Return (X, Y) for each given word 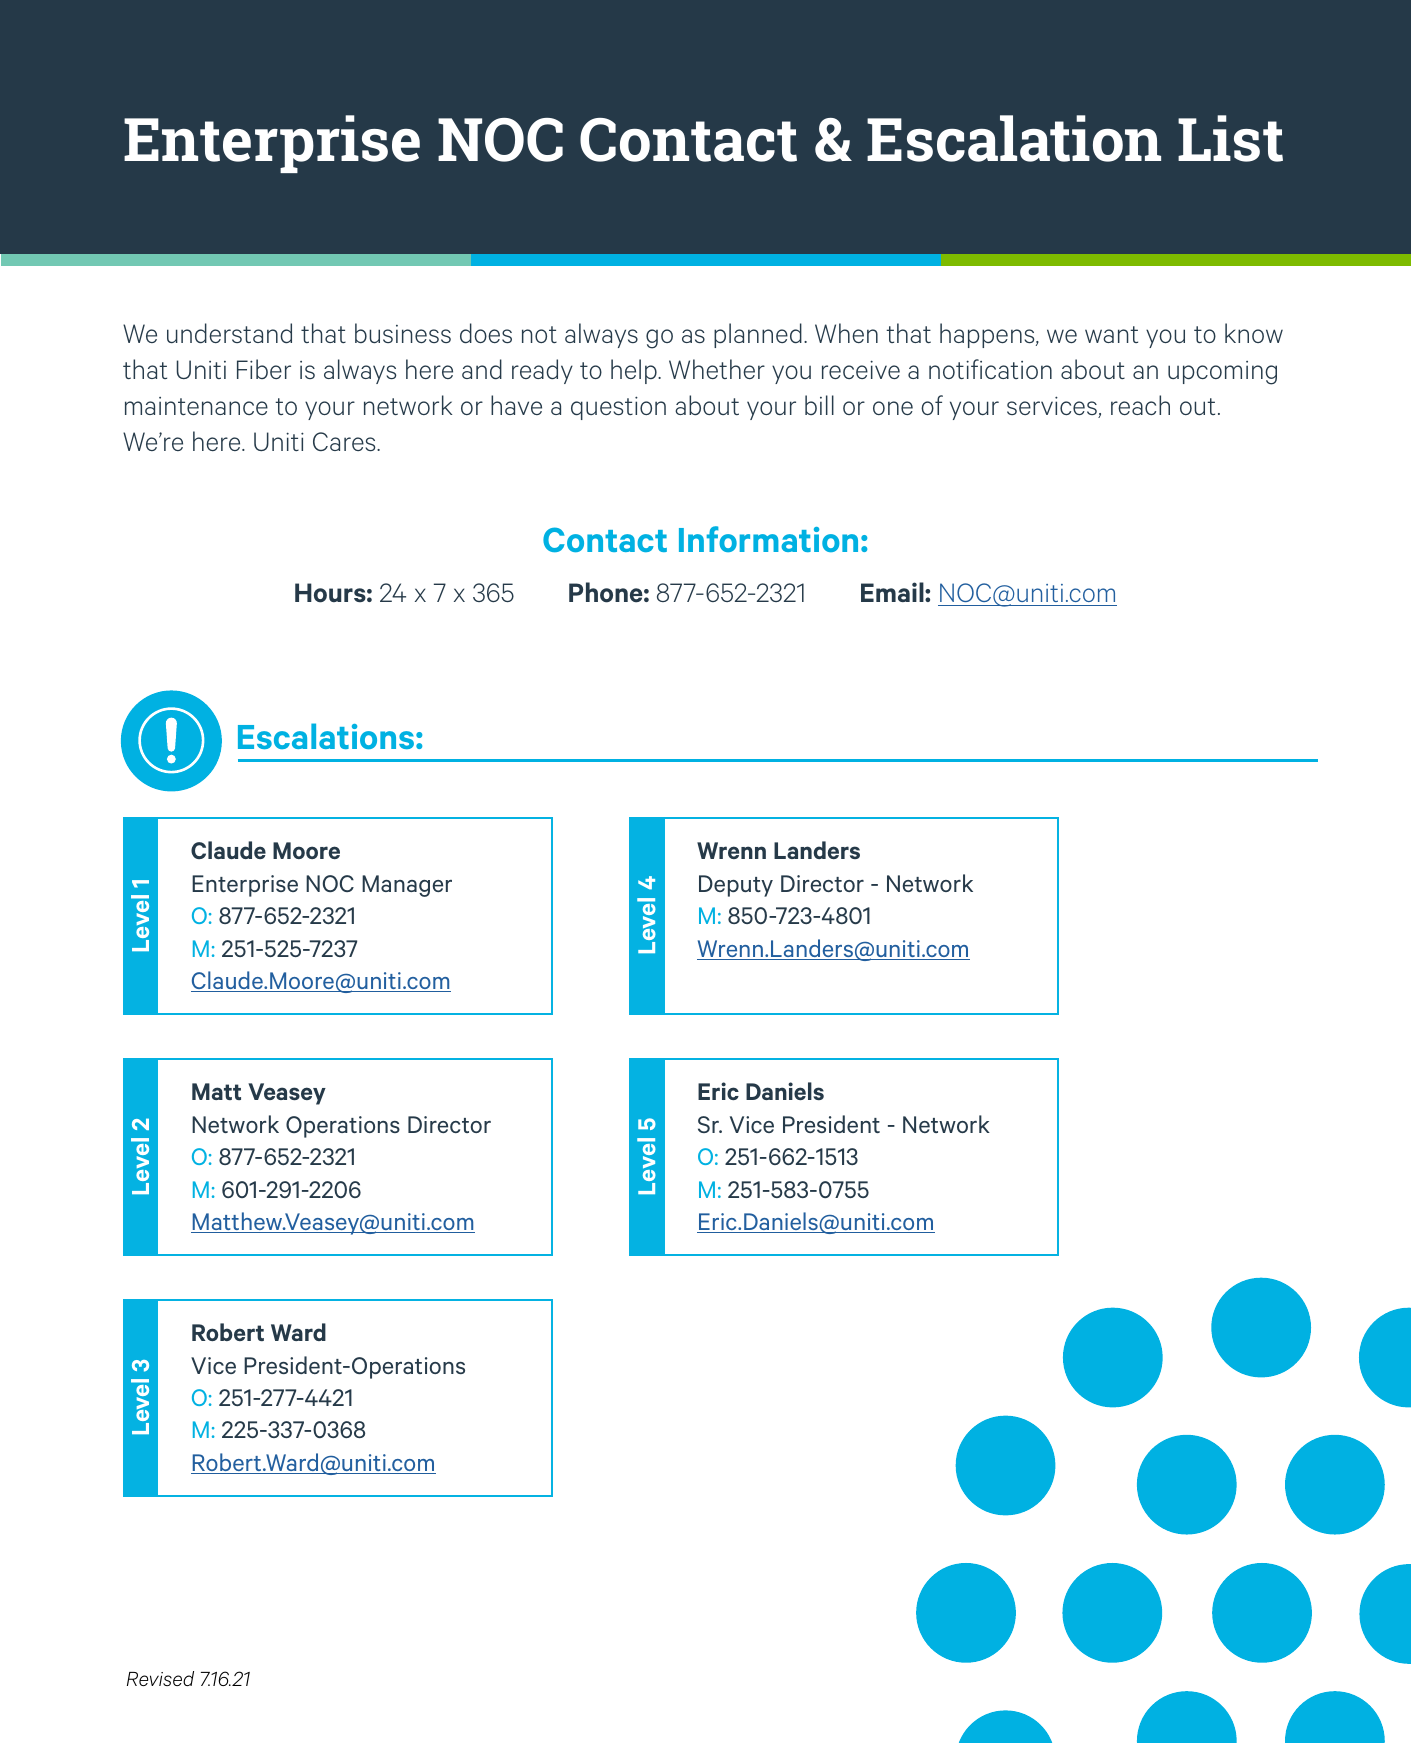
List (1230, 138)
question (618, 408)
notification (990, 369)
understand (229, 333)
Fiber (264, 369)
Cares (345, 441)
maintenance (196, 406)
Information (768, 539)
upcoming (1222, 373)
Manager (407, 886)
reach (1140, 405)
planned (758, 335)
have (516, 405)
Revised (160, 1678)
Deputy (736, 886)
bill (819, 405)
